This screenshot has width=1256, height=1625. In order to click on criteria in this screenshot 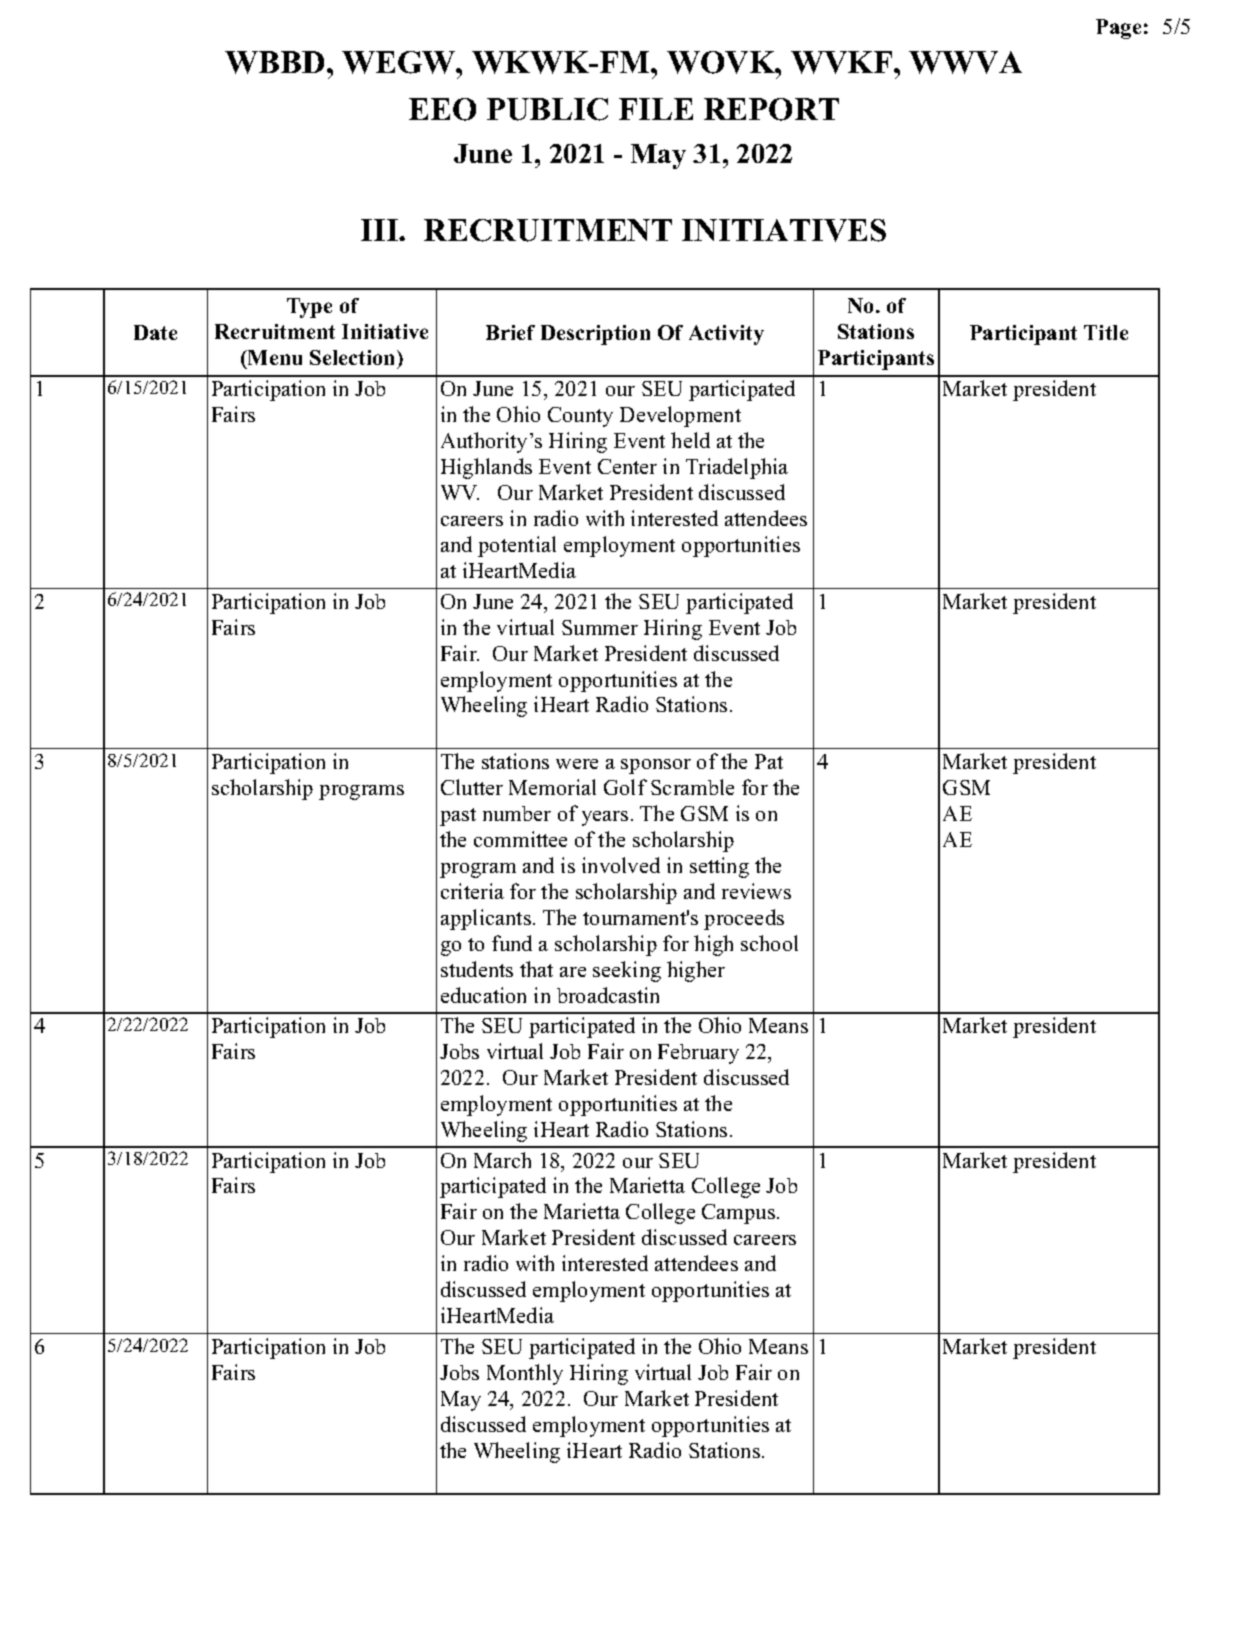, I will do `click(472, 891)`.
